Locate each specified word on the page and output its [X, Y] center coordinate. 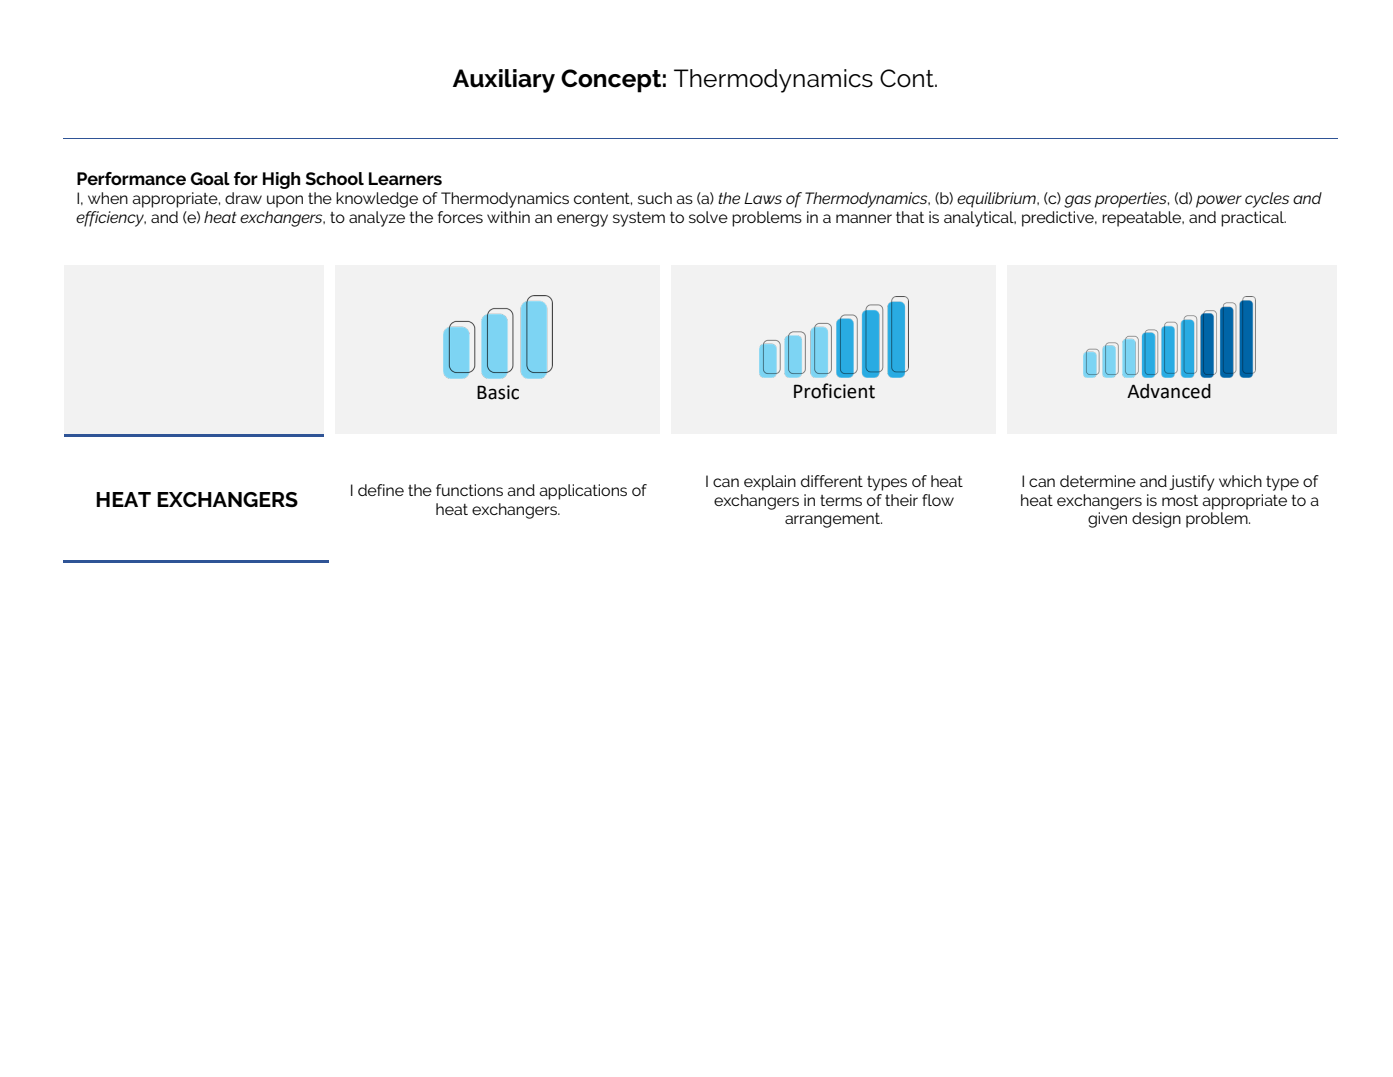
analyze [377, 219]
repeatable [1143, 219]
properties [1132, 200]
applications [583, 492]
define [381, 490]
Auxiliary [504, 81]
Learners [405, 178]
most [1180, 500]
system [639, 219]
